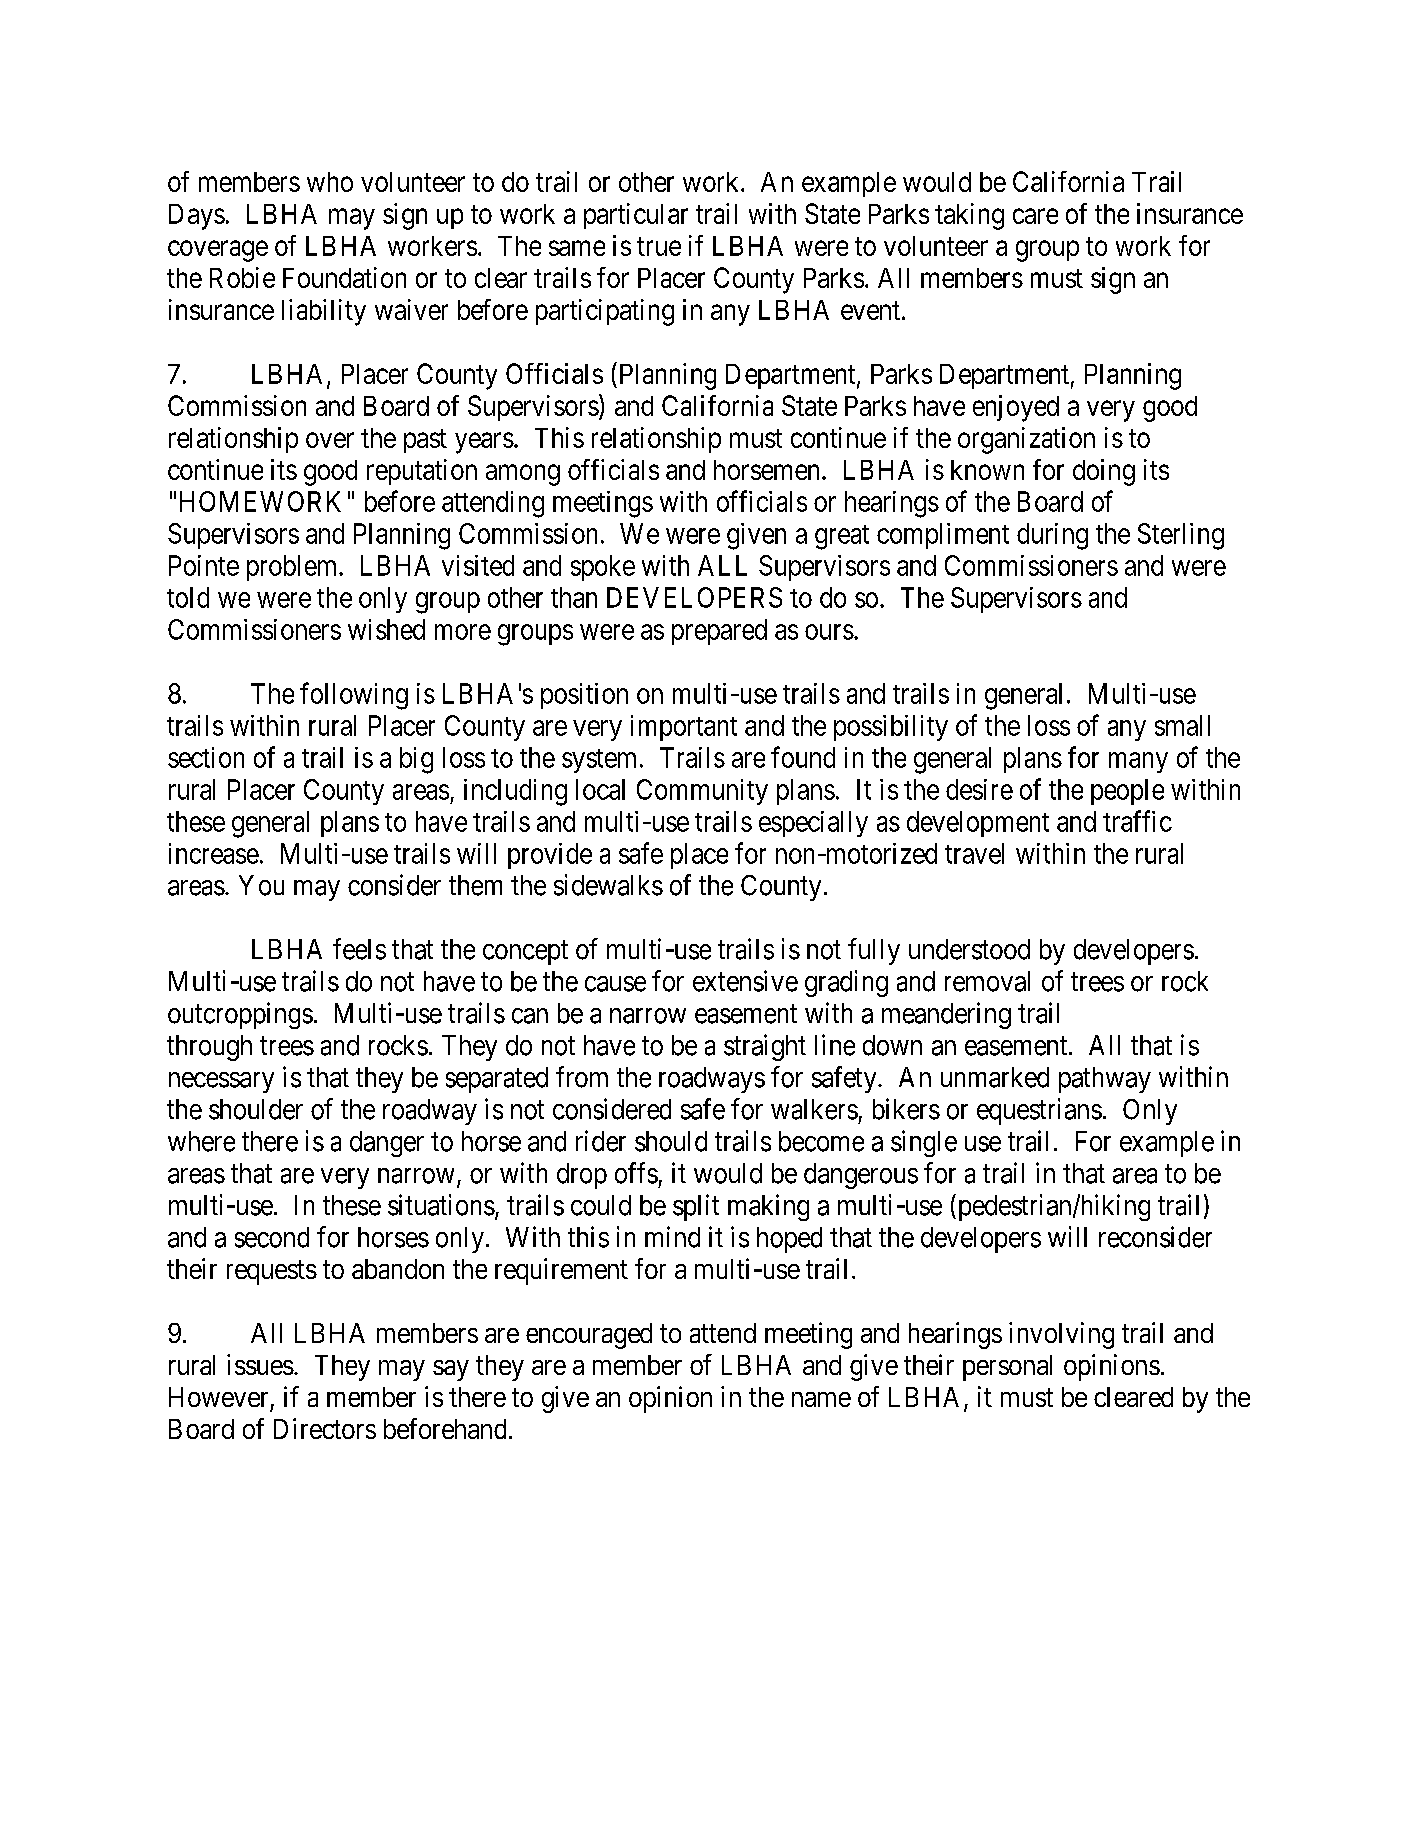 The image size is (1418, 1835). What do you see at coordinates (354, 696) in the image?
I see `following` at bounding box center [354, 696].
